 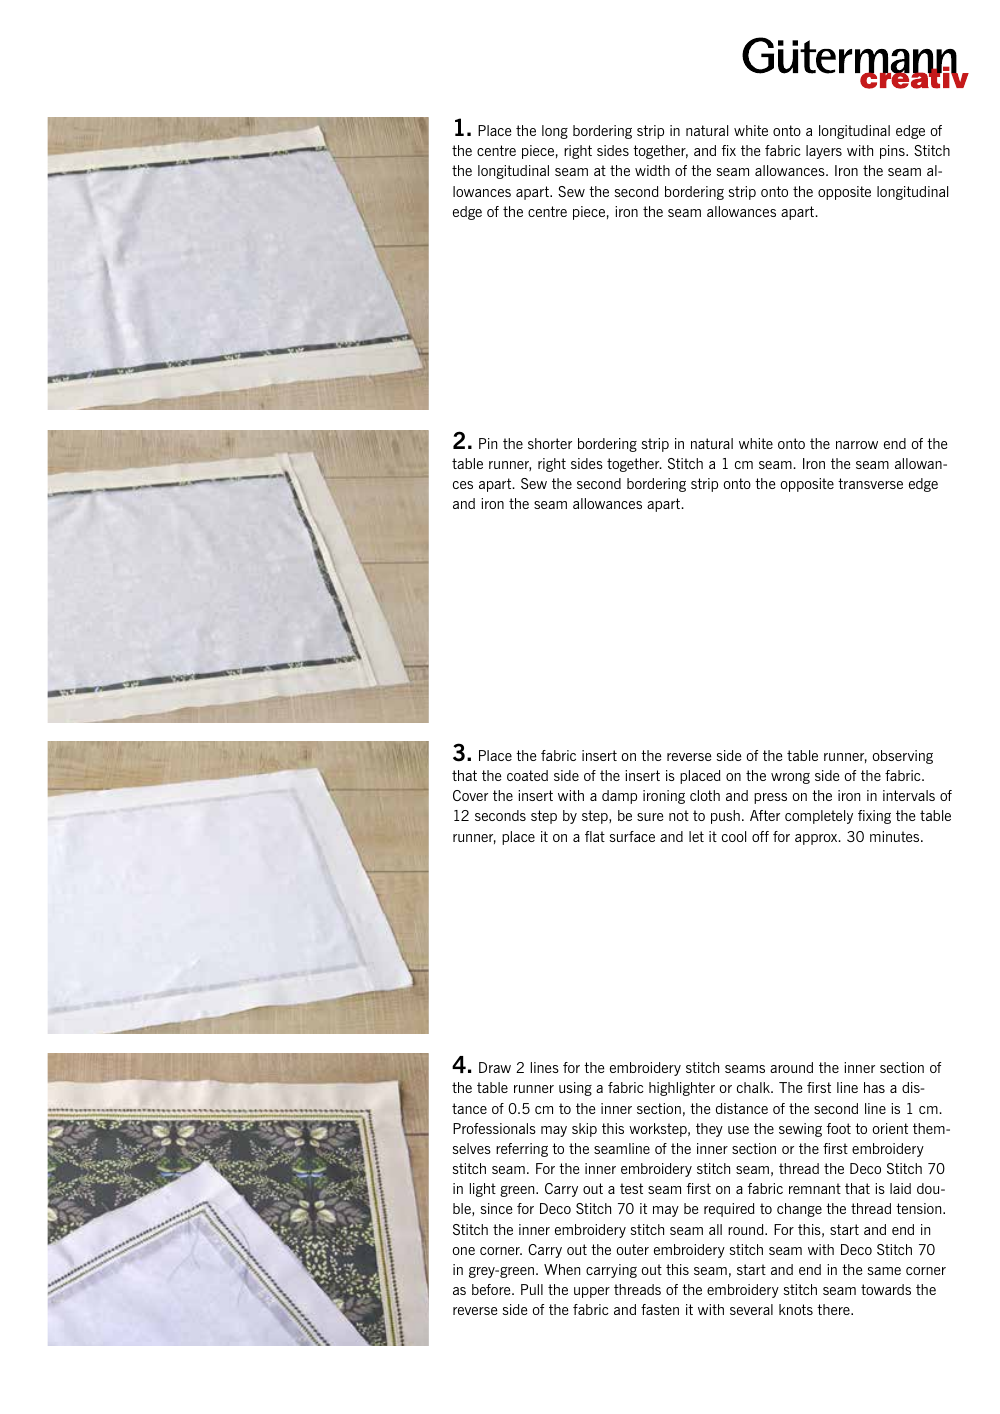 I want to click on transverse, so click(x=870, y=483).
